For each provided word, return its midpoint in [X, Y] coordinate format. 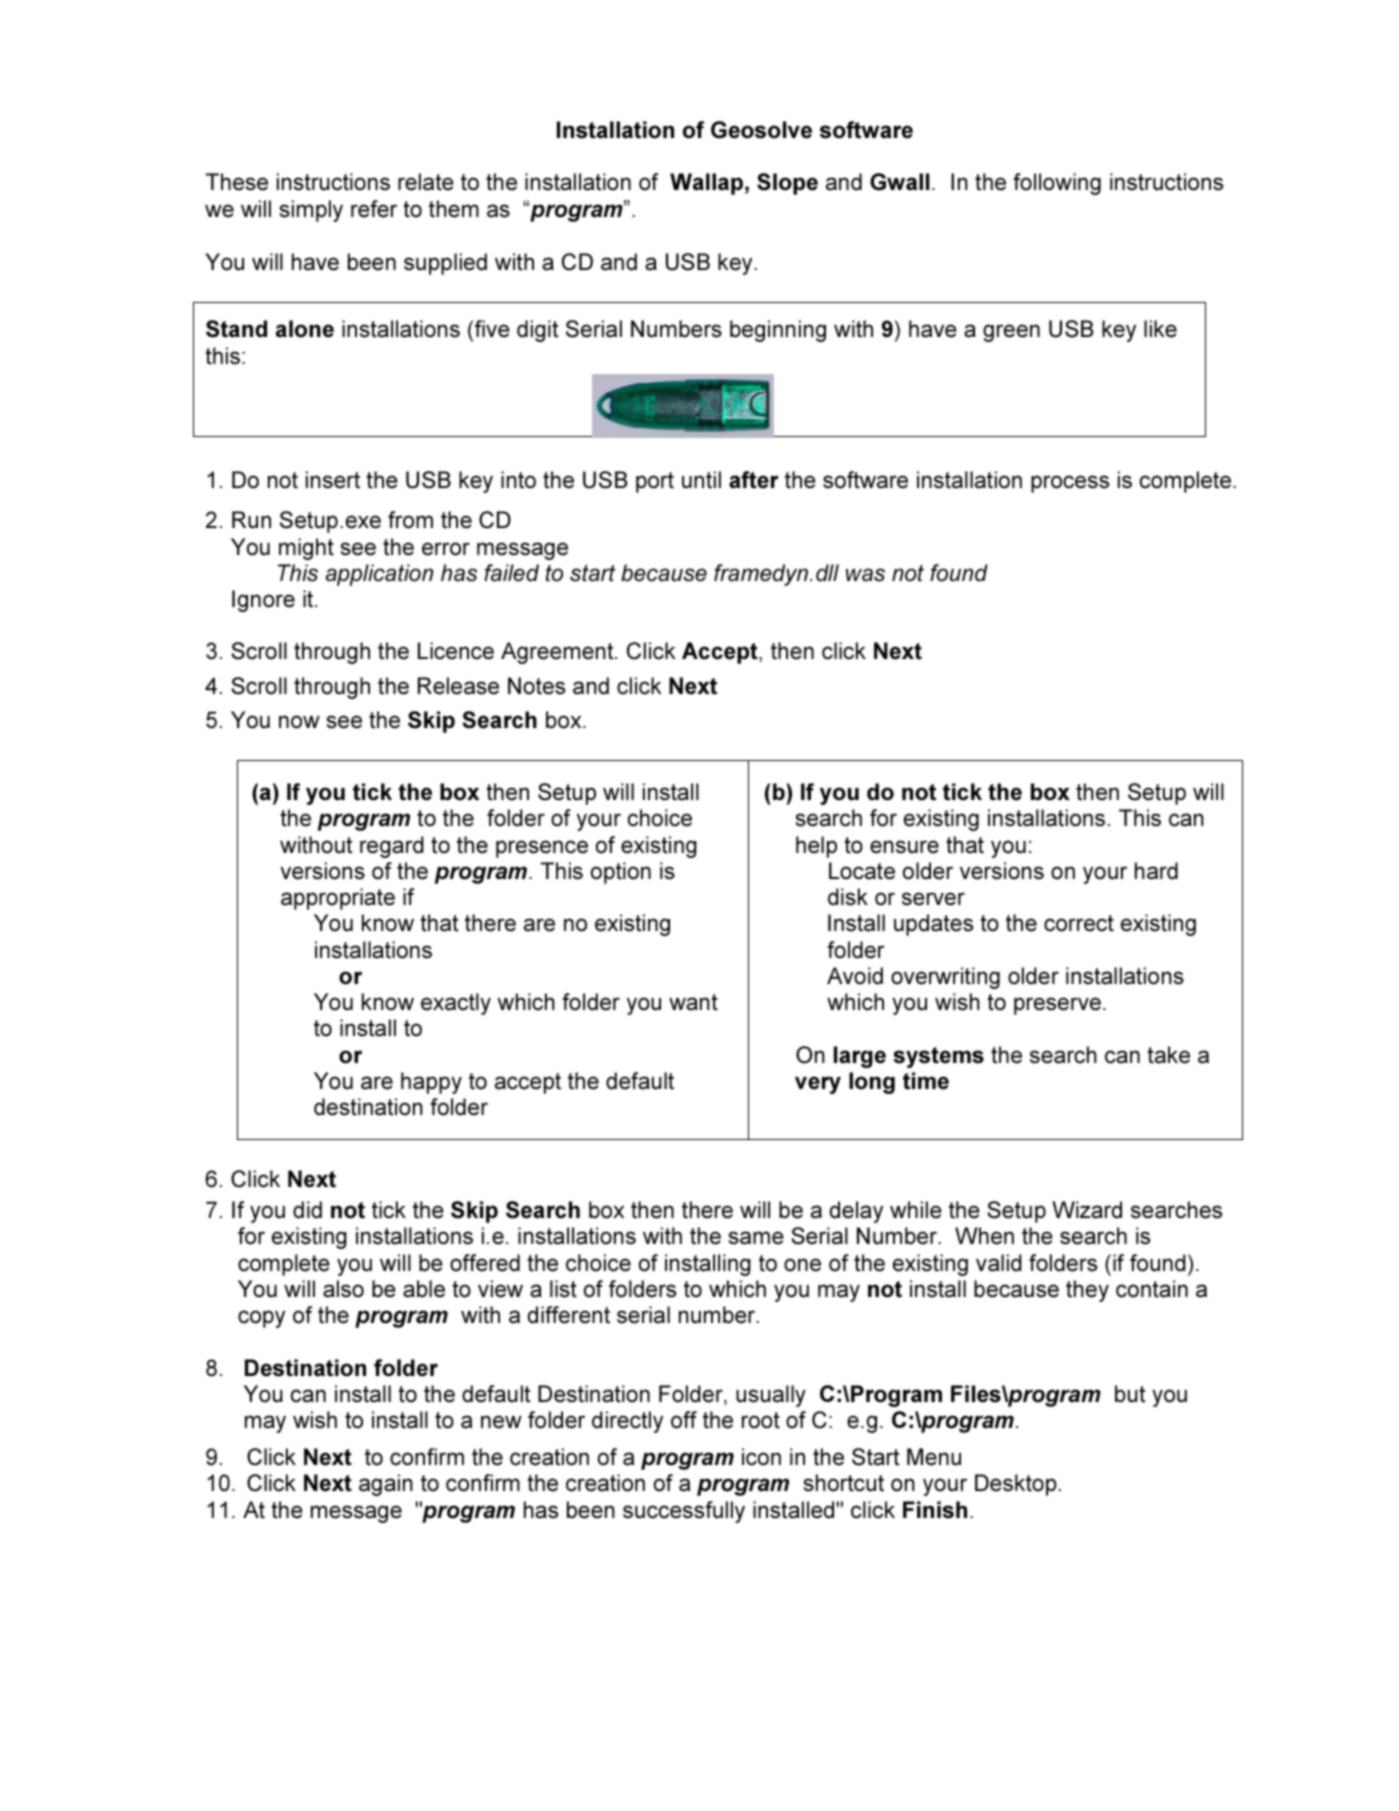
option [621, 873]
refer [374, 209]
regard [392, 847]
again [386, 1485]
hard [1156, 871]
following [1057, 184]
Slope [787, 184]
